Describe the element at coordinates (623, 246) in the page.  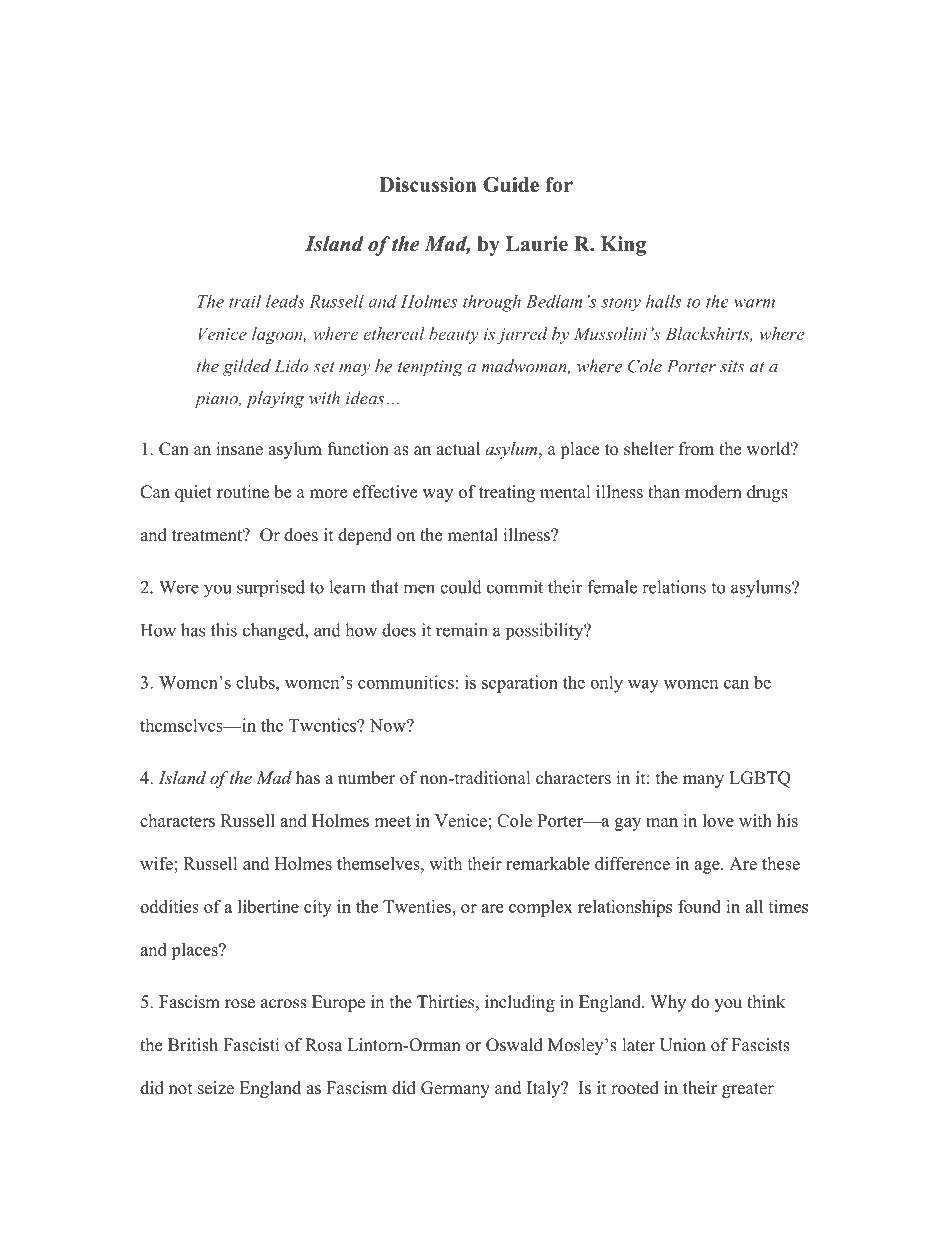
I see `King` at that location.
